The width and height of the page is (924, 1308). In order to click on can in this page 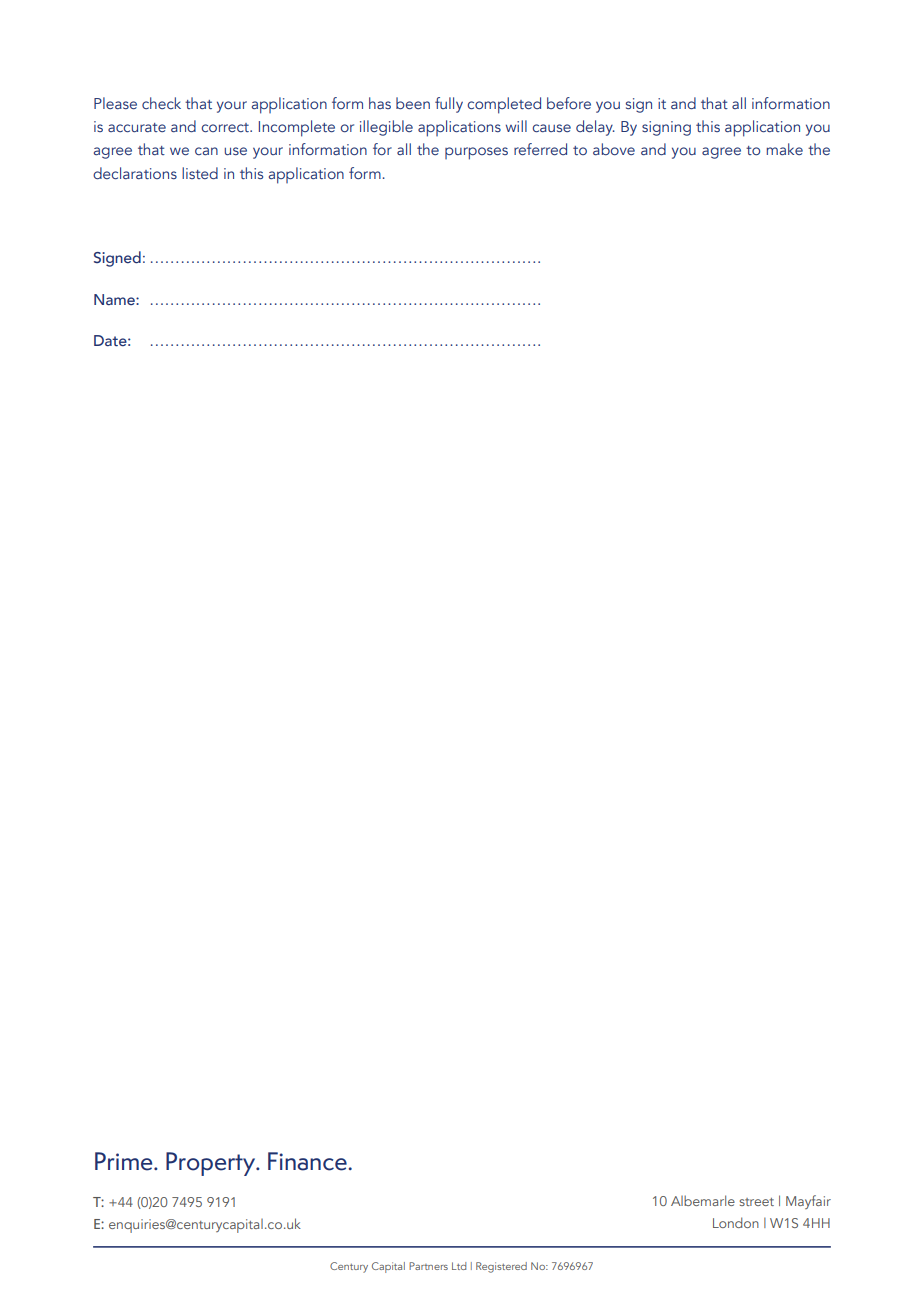, I will do `click(206, 151)`.
